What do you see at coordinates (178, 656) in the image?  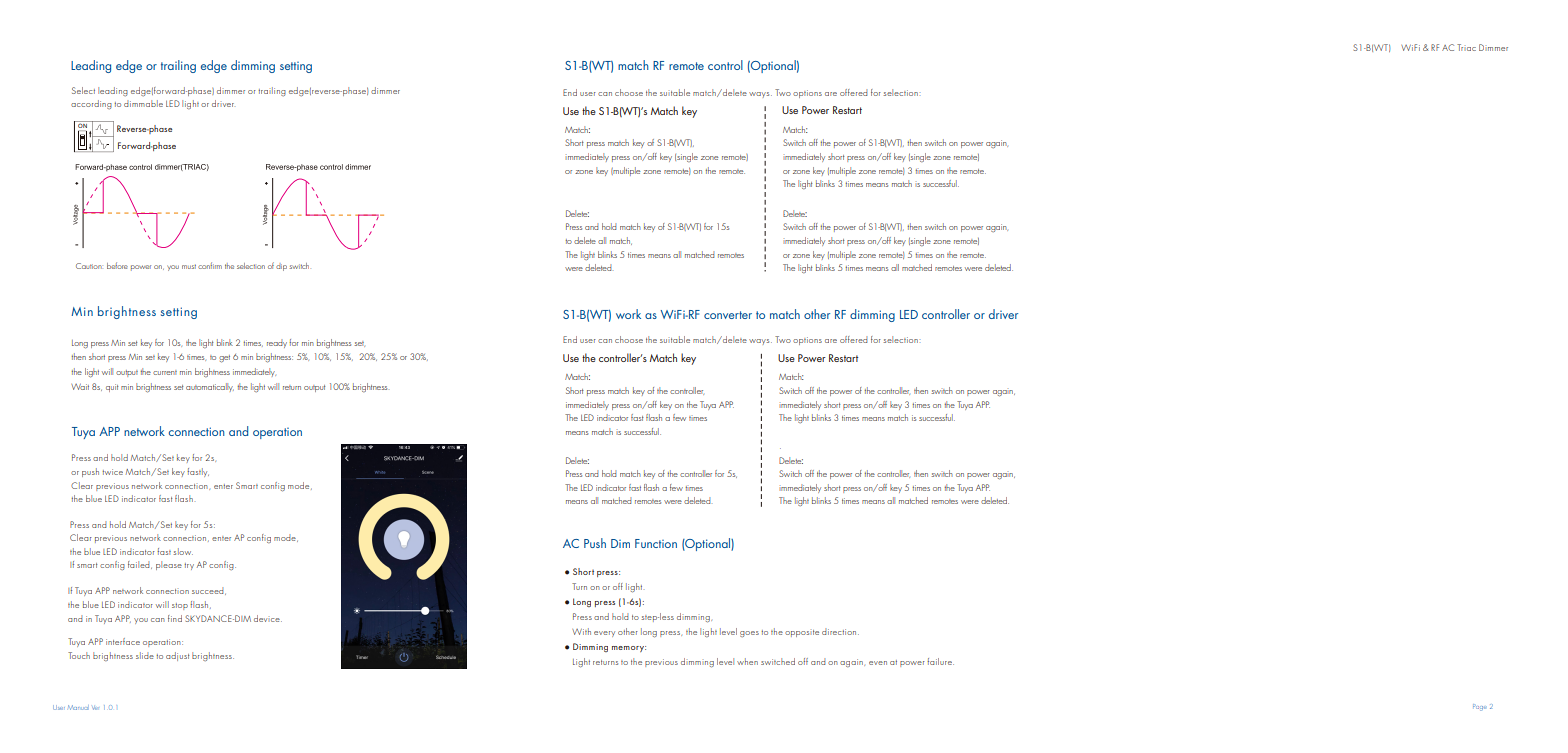 I see `adjust` at bounding box center [178, 656].
